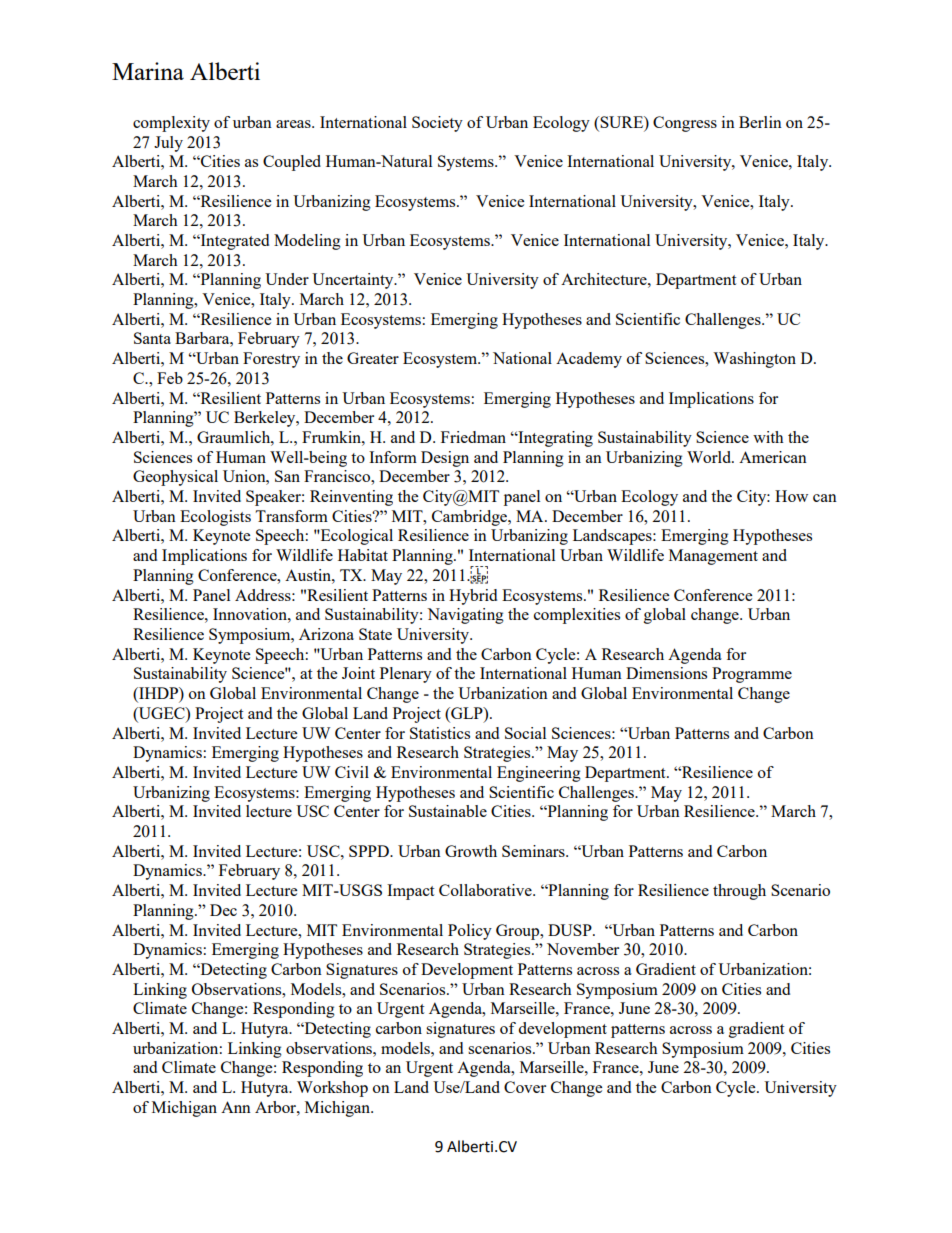  What do you see at coordinates (445, 459) in the document?
I see `Design` at bounding box center [445, 459].
